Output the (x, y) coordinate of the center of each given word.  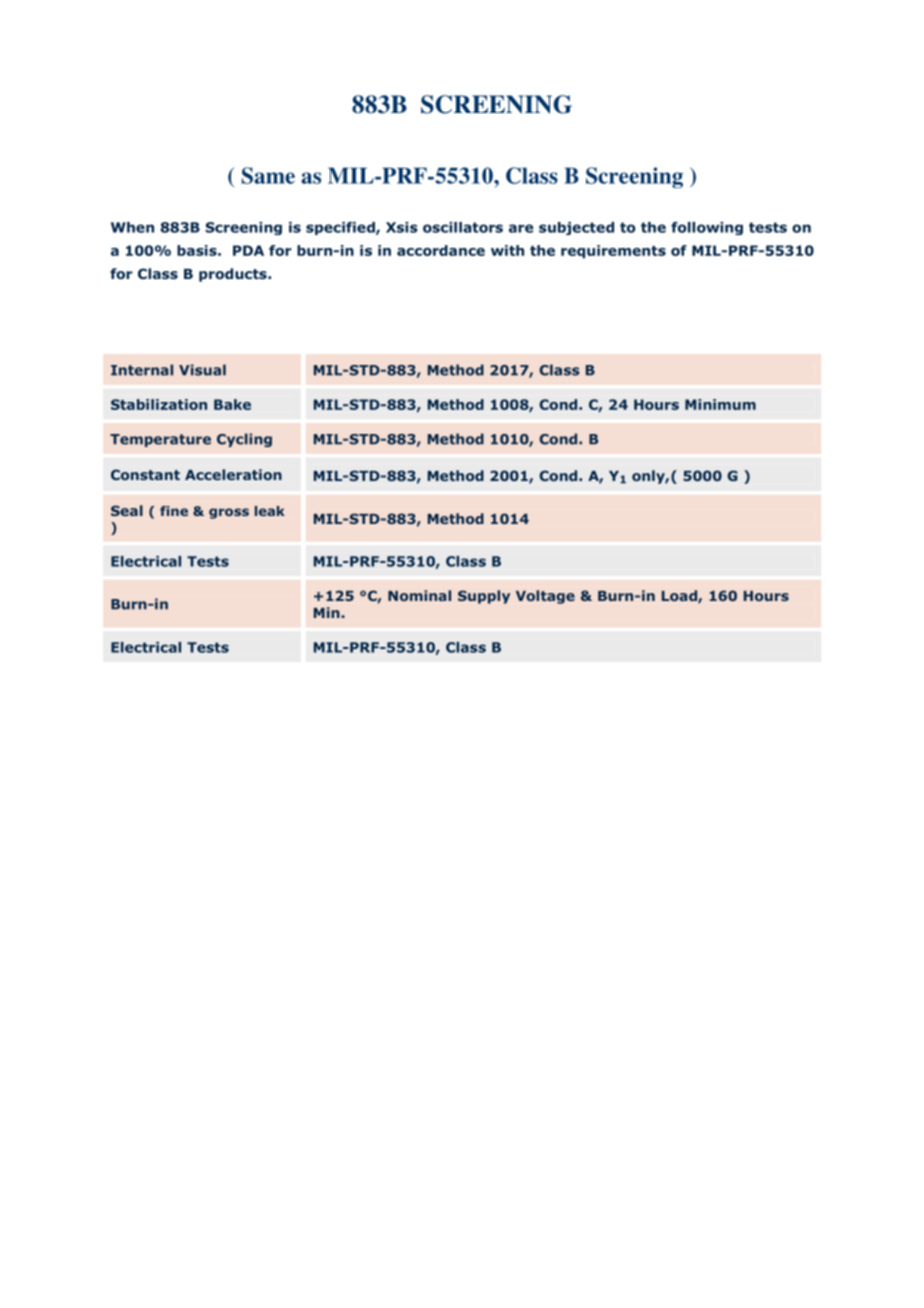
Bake (232, 404)
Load (680, 596)
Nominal (419, 595)
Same (268, 175)
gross (229, 513)
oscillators (463, 227)
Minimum (720, 404)
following (707, 228)
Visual (202, 370)
